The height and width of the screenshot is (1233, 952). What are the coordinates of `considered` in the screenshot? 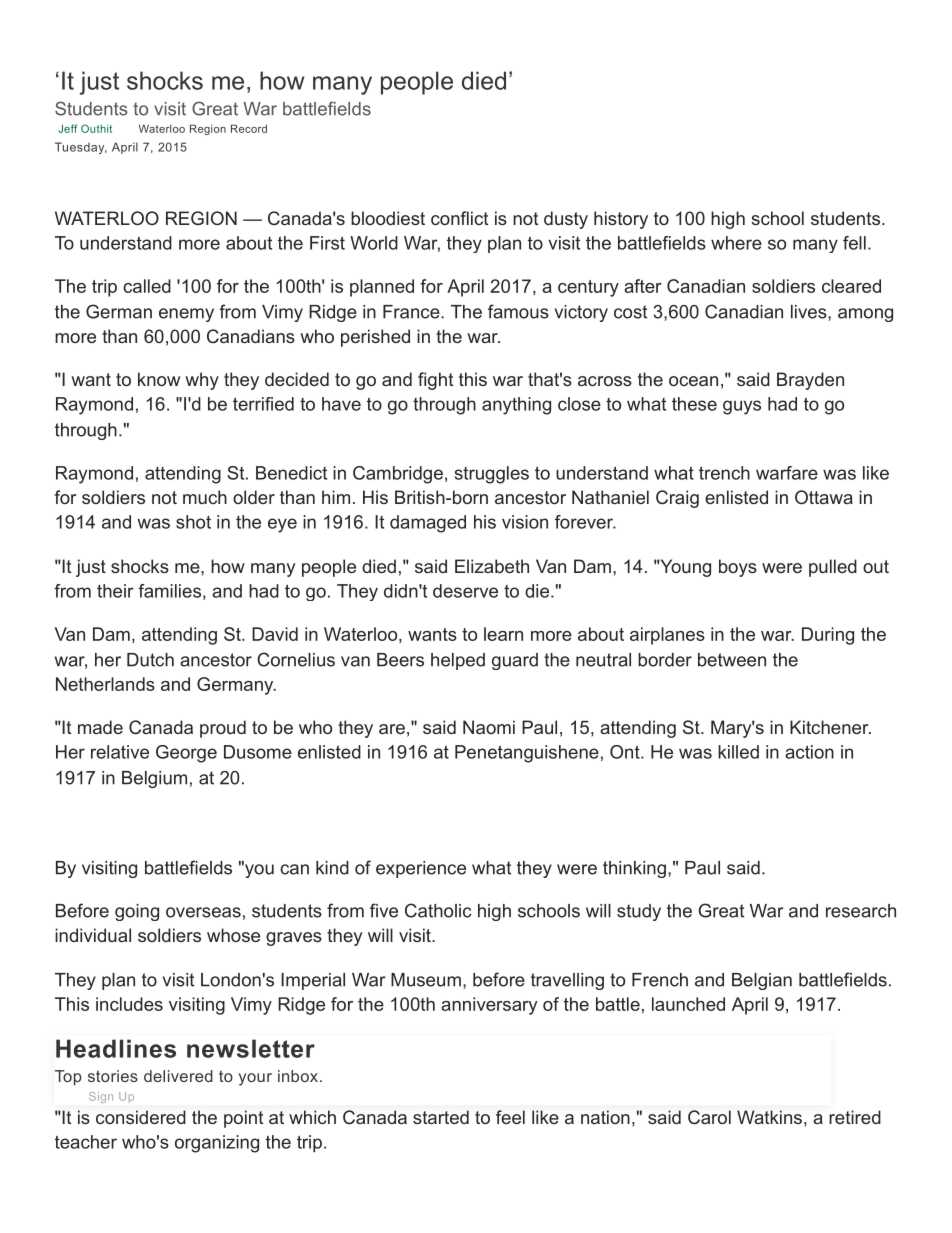 It's located at (141, 1117).
